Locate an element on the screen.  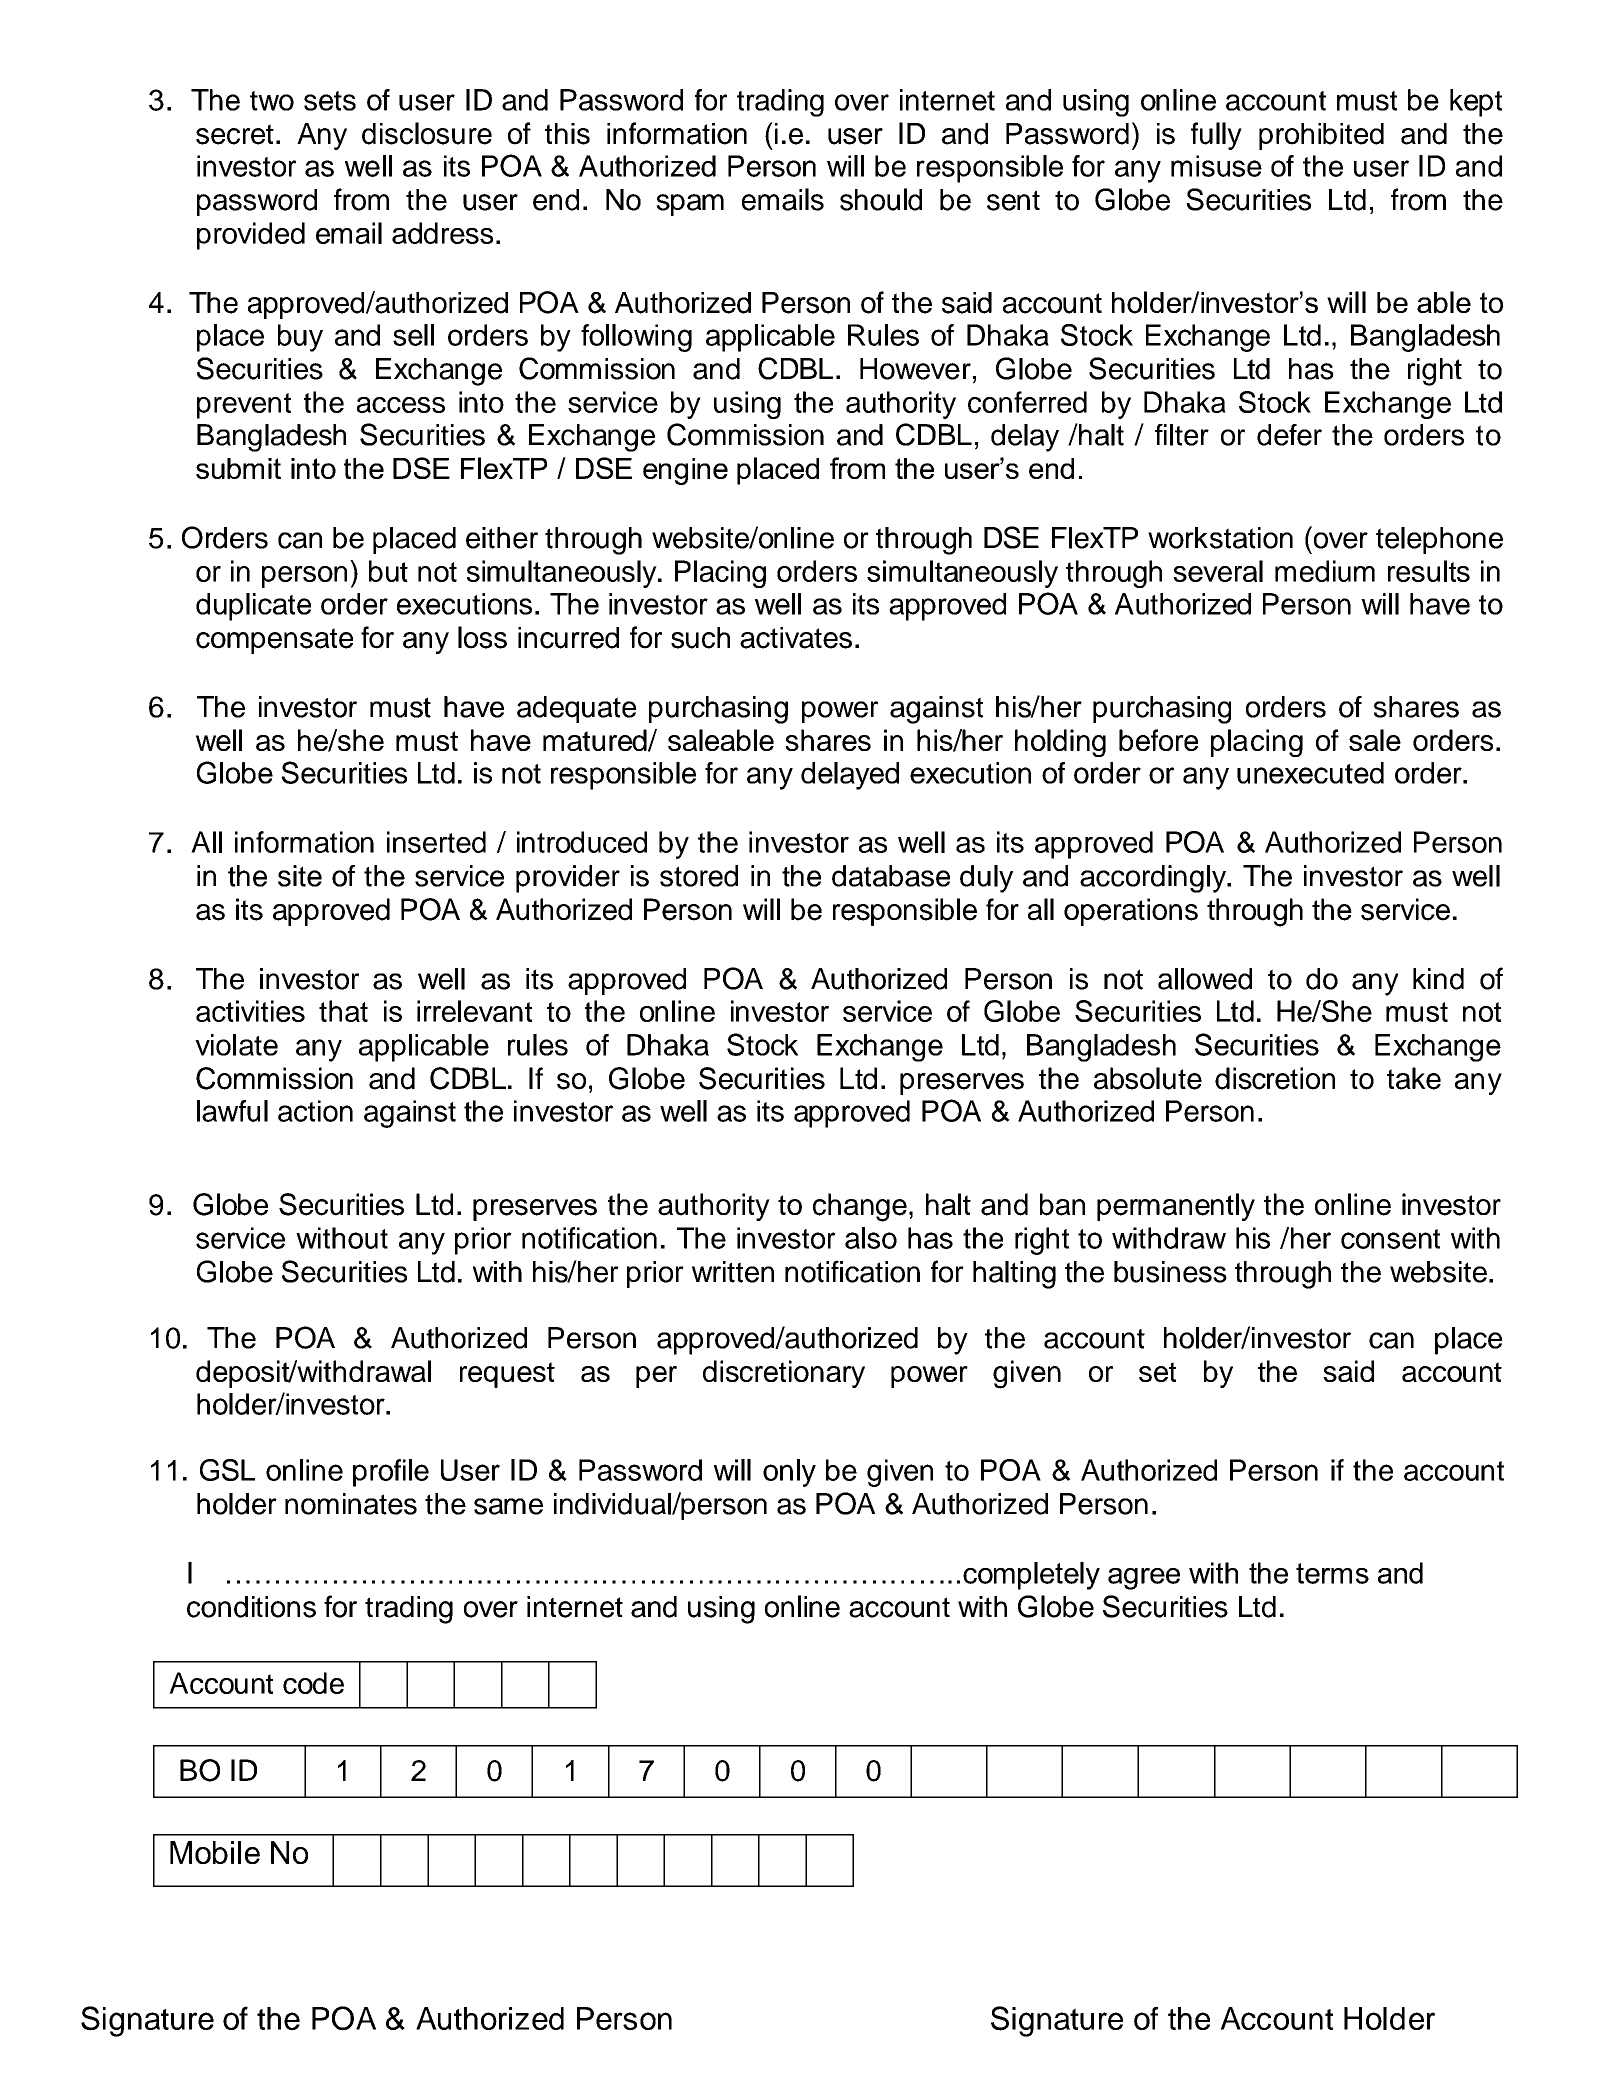
completely is located at coordinates (1031, 1576).
